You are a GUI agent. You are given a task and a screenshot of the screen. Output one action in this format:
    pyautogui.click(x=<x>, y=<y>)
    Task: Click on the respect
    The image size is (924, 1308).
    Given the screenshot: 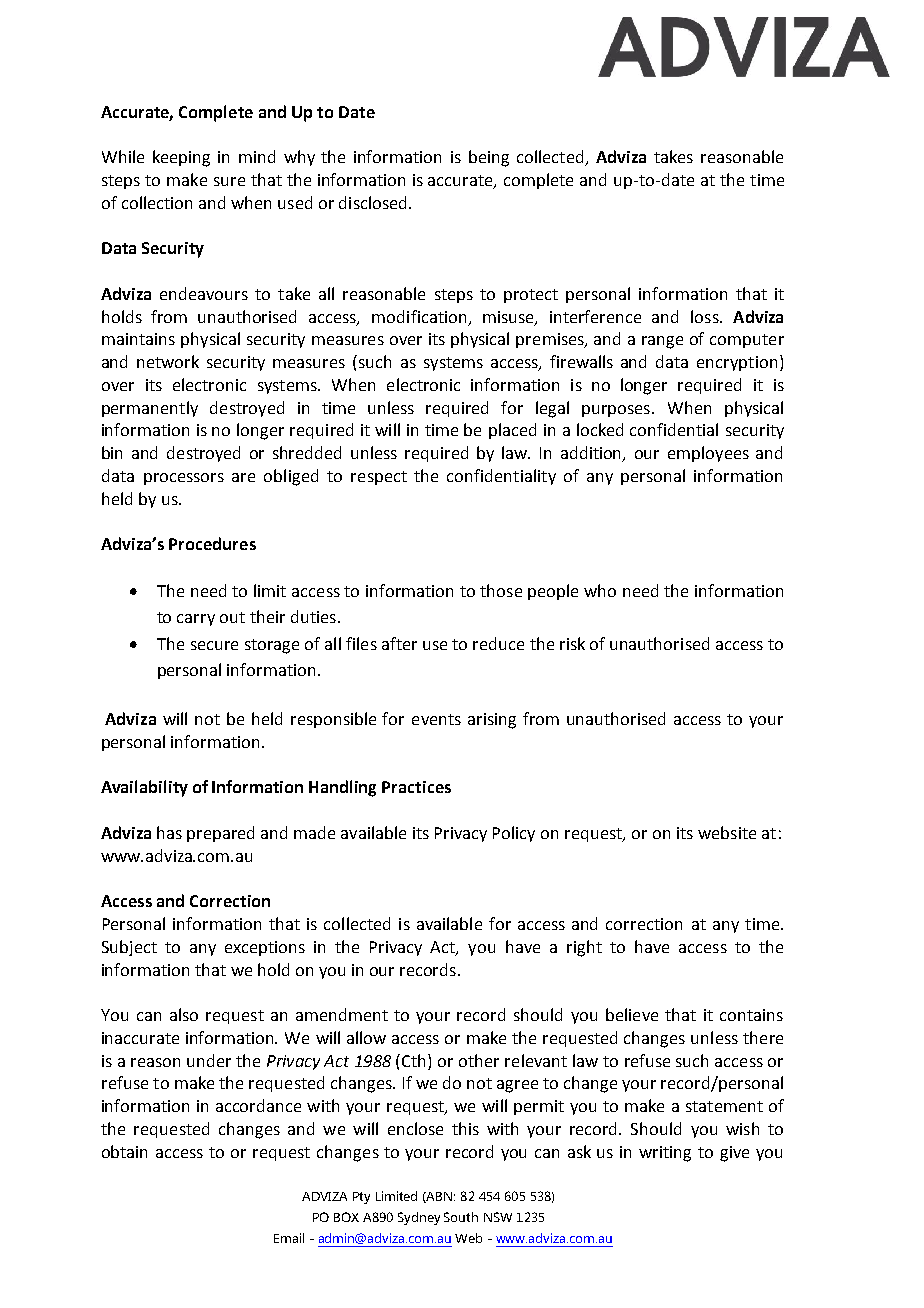 What is the action you would take?
    pyautogui.click(x=379, y=478)
